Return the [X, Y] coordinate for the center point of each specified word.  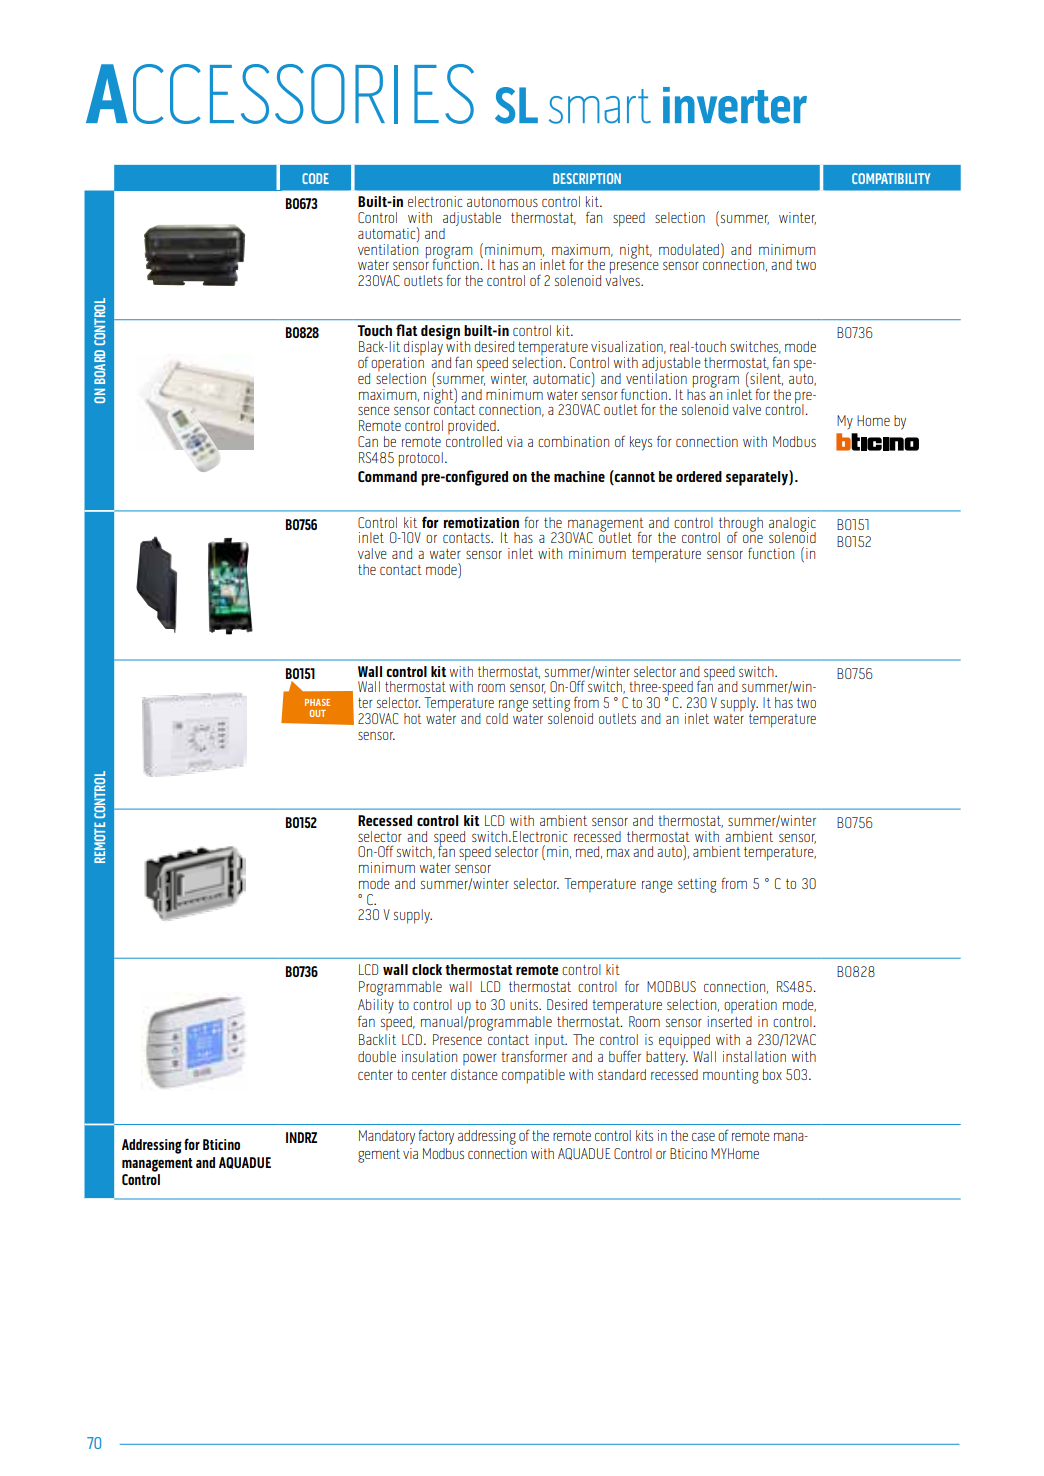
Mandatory [387, 1137]
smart [600, 106]
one [753, 539]
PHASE [317, 702]
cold [497, 718]
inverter [735, 105]
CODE [315, 178]
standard [622, 1074]
